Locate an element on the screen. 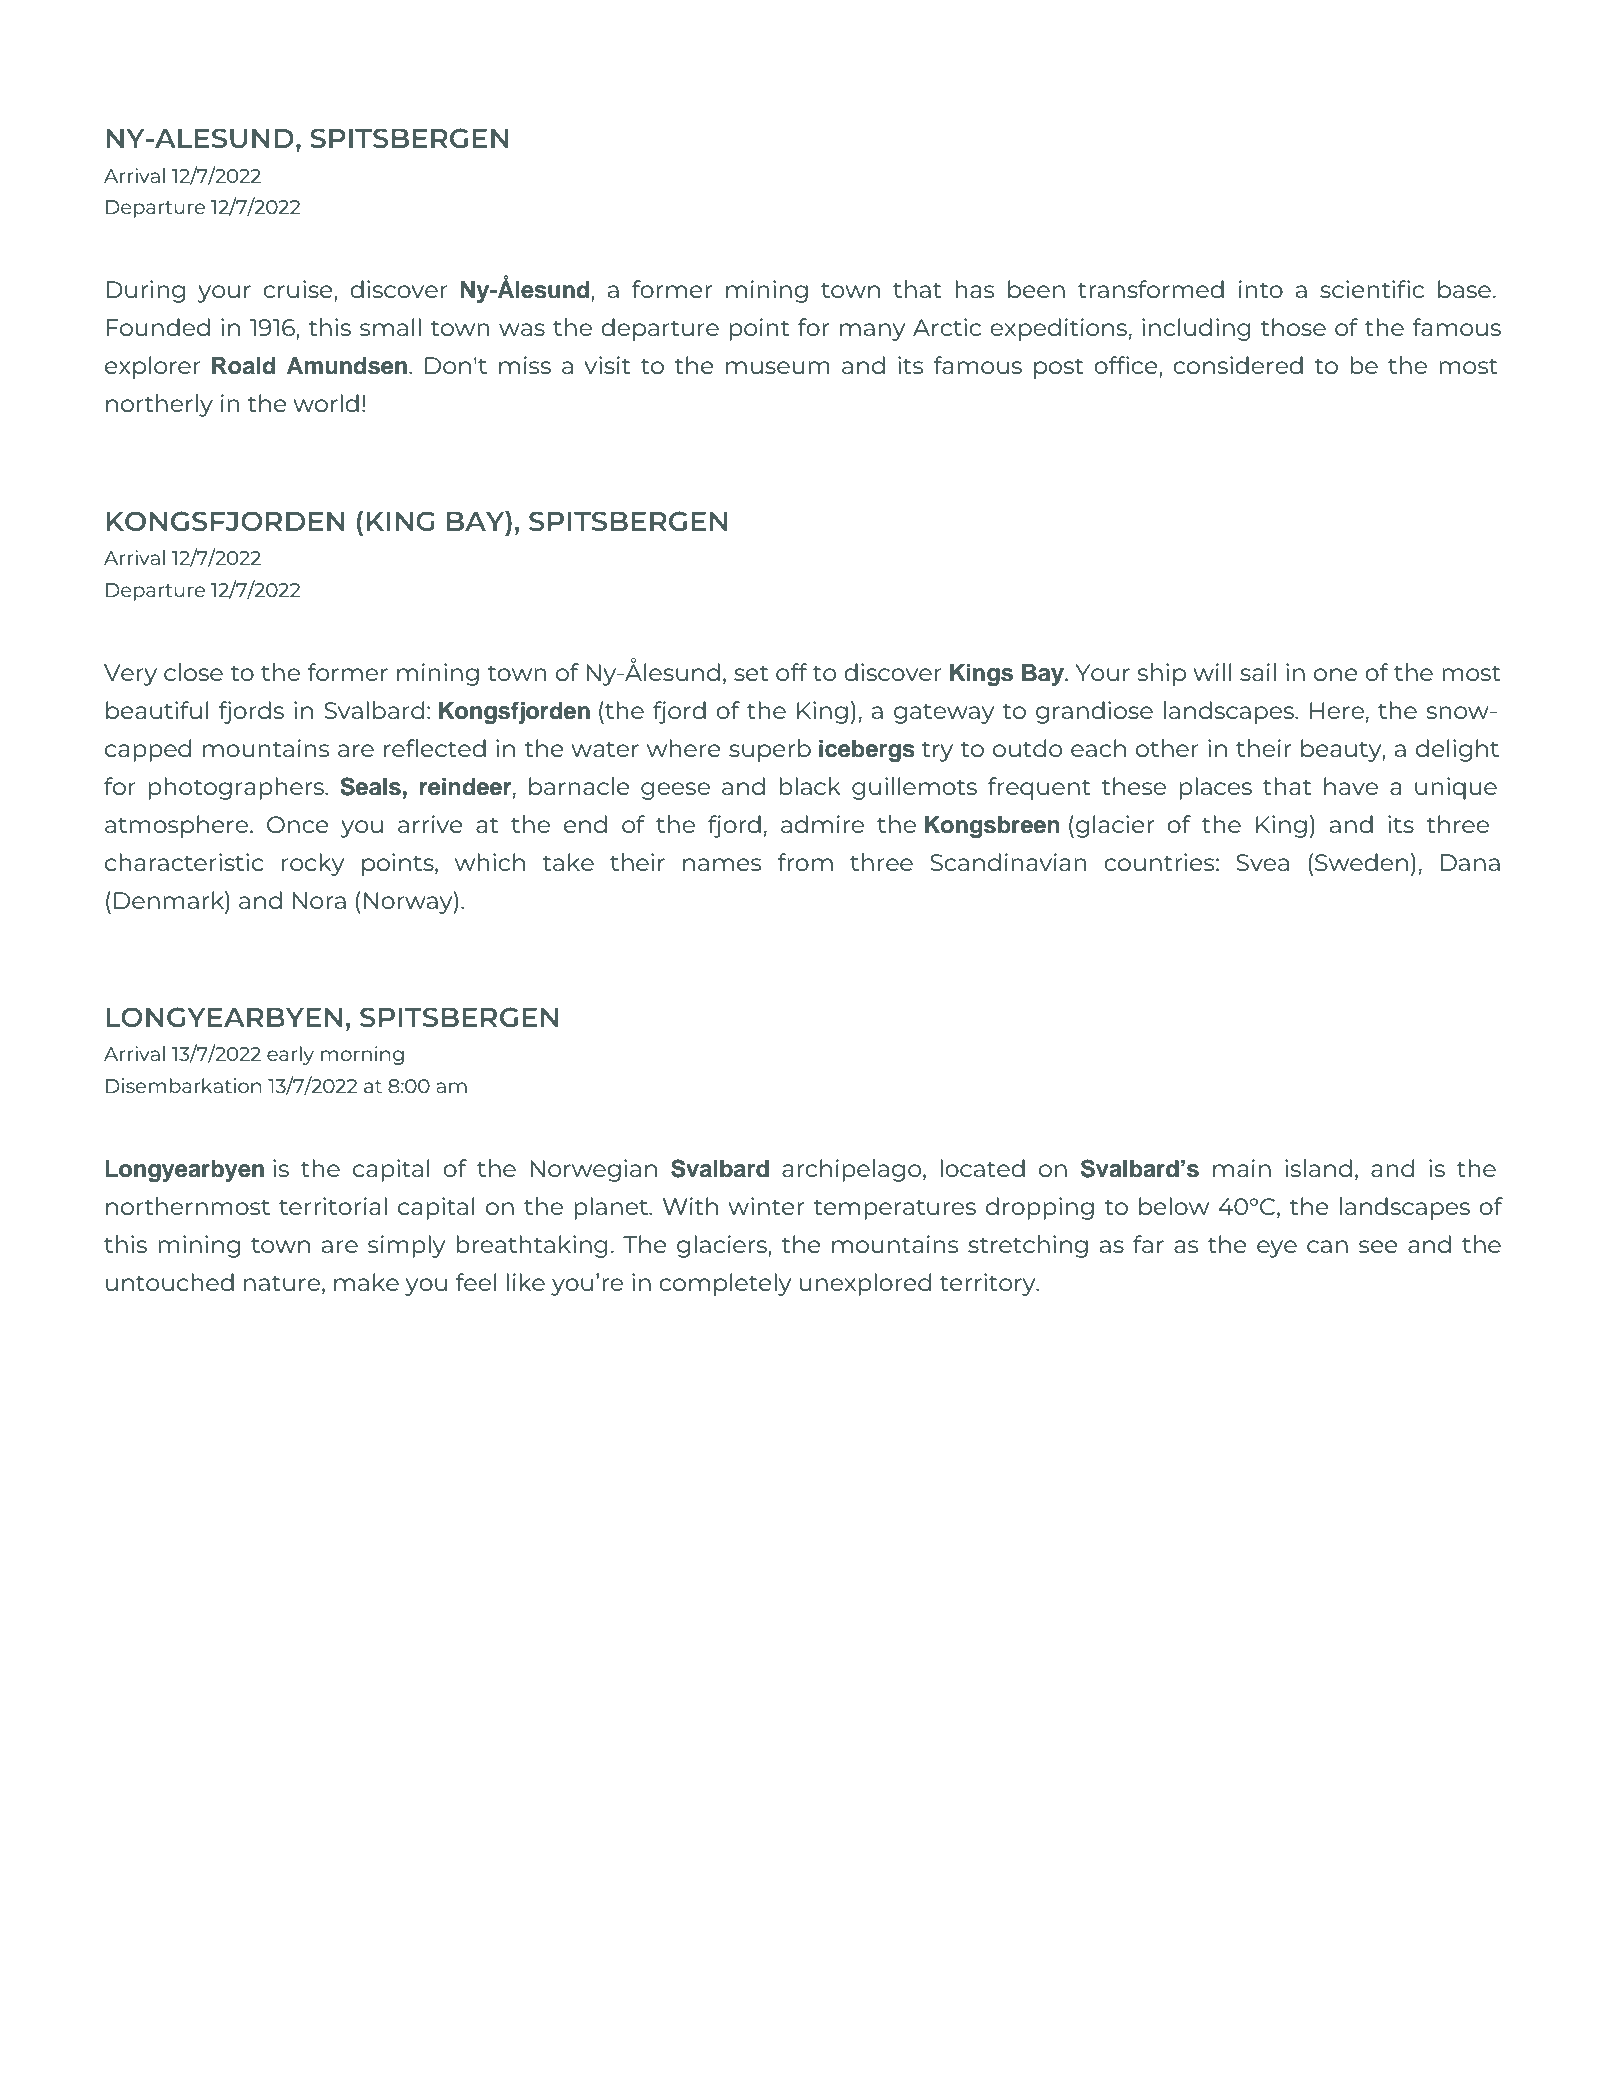 The height and width of the screenshot is (2078, 1606). Sweden is located at coordinates (1361, 862).
